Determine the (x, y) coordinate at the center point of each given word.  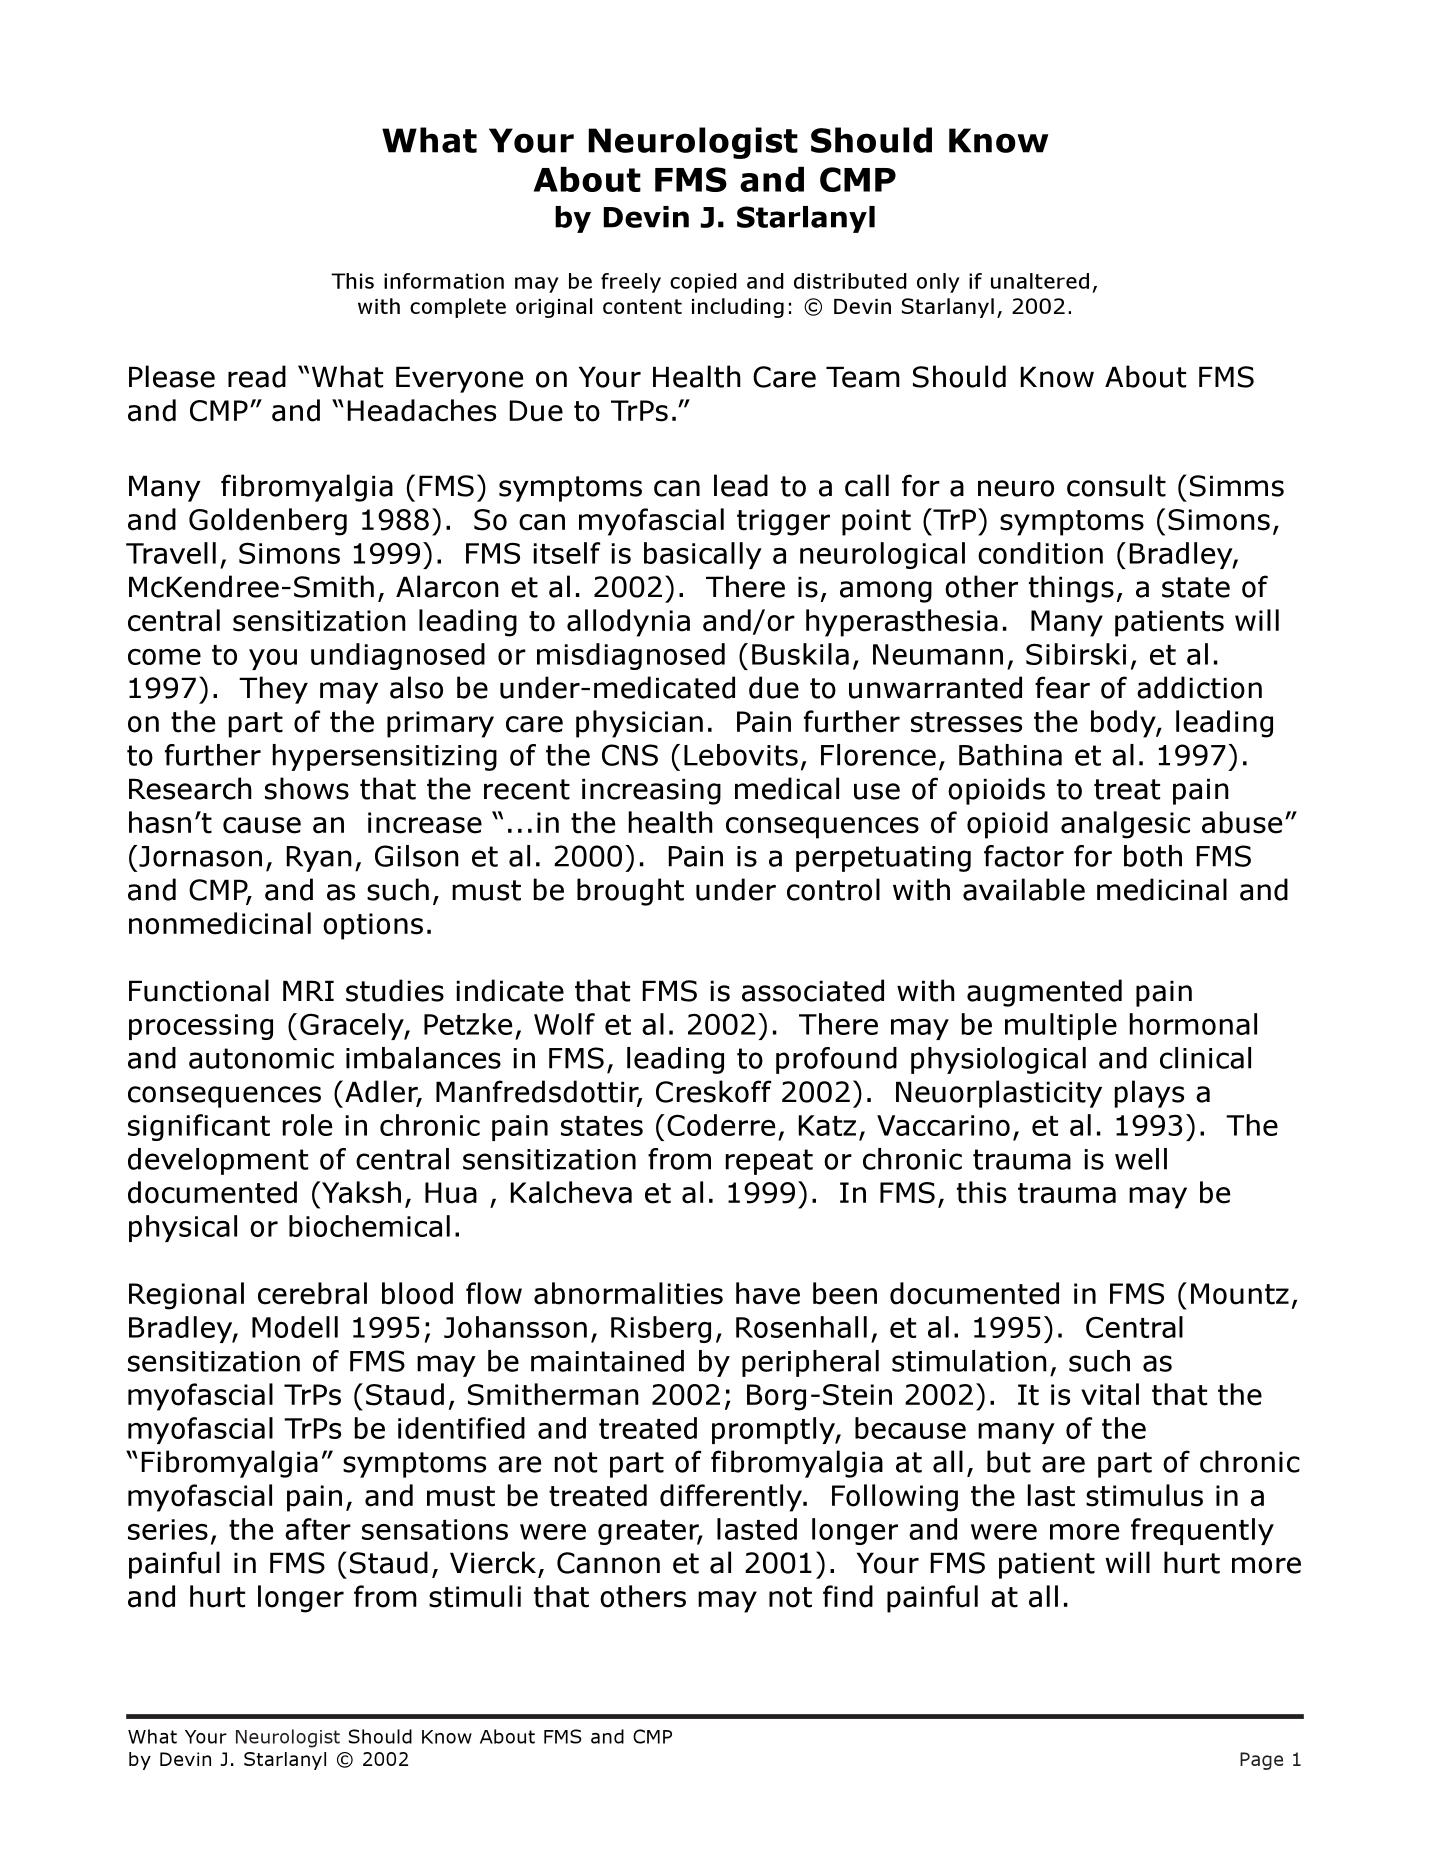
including (738, 308)
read (257, 376)
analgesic (1125, 825)
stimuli (475, 1596)
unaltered (1040, 281)
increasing (651, 791)
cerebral (312, 1293)
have (768, 1293)
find (848, 1596)
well (1141, 1159)
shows (307, 788)
